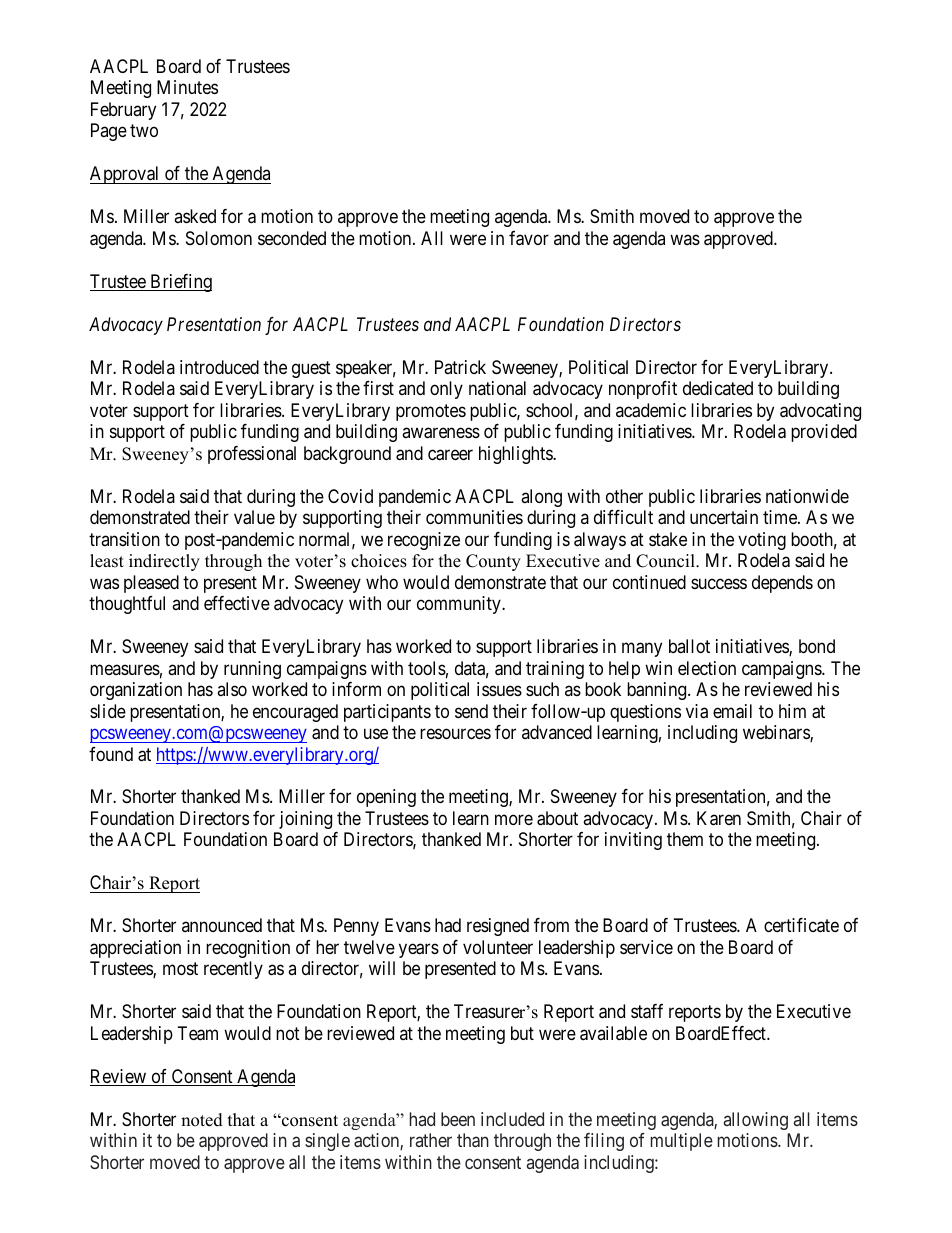 Image resolution: width=952 pixels, height=1233 pixels. What do you see at coordinates (202, 1120) in the screenshot?
I see `noted` at bounding box center [202, 1120].
